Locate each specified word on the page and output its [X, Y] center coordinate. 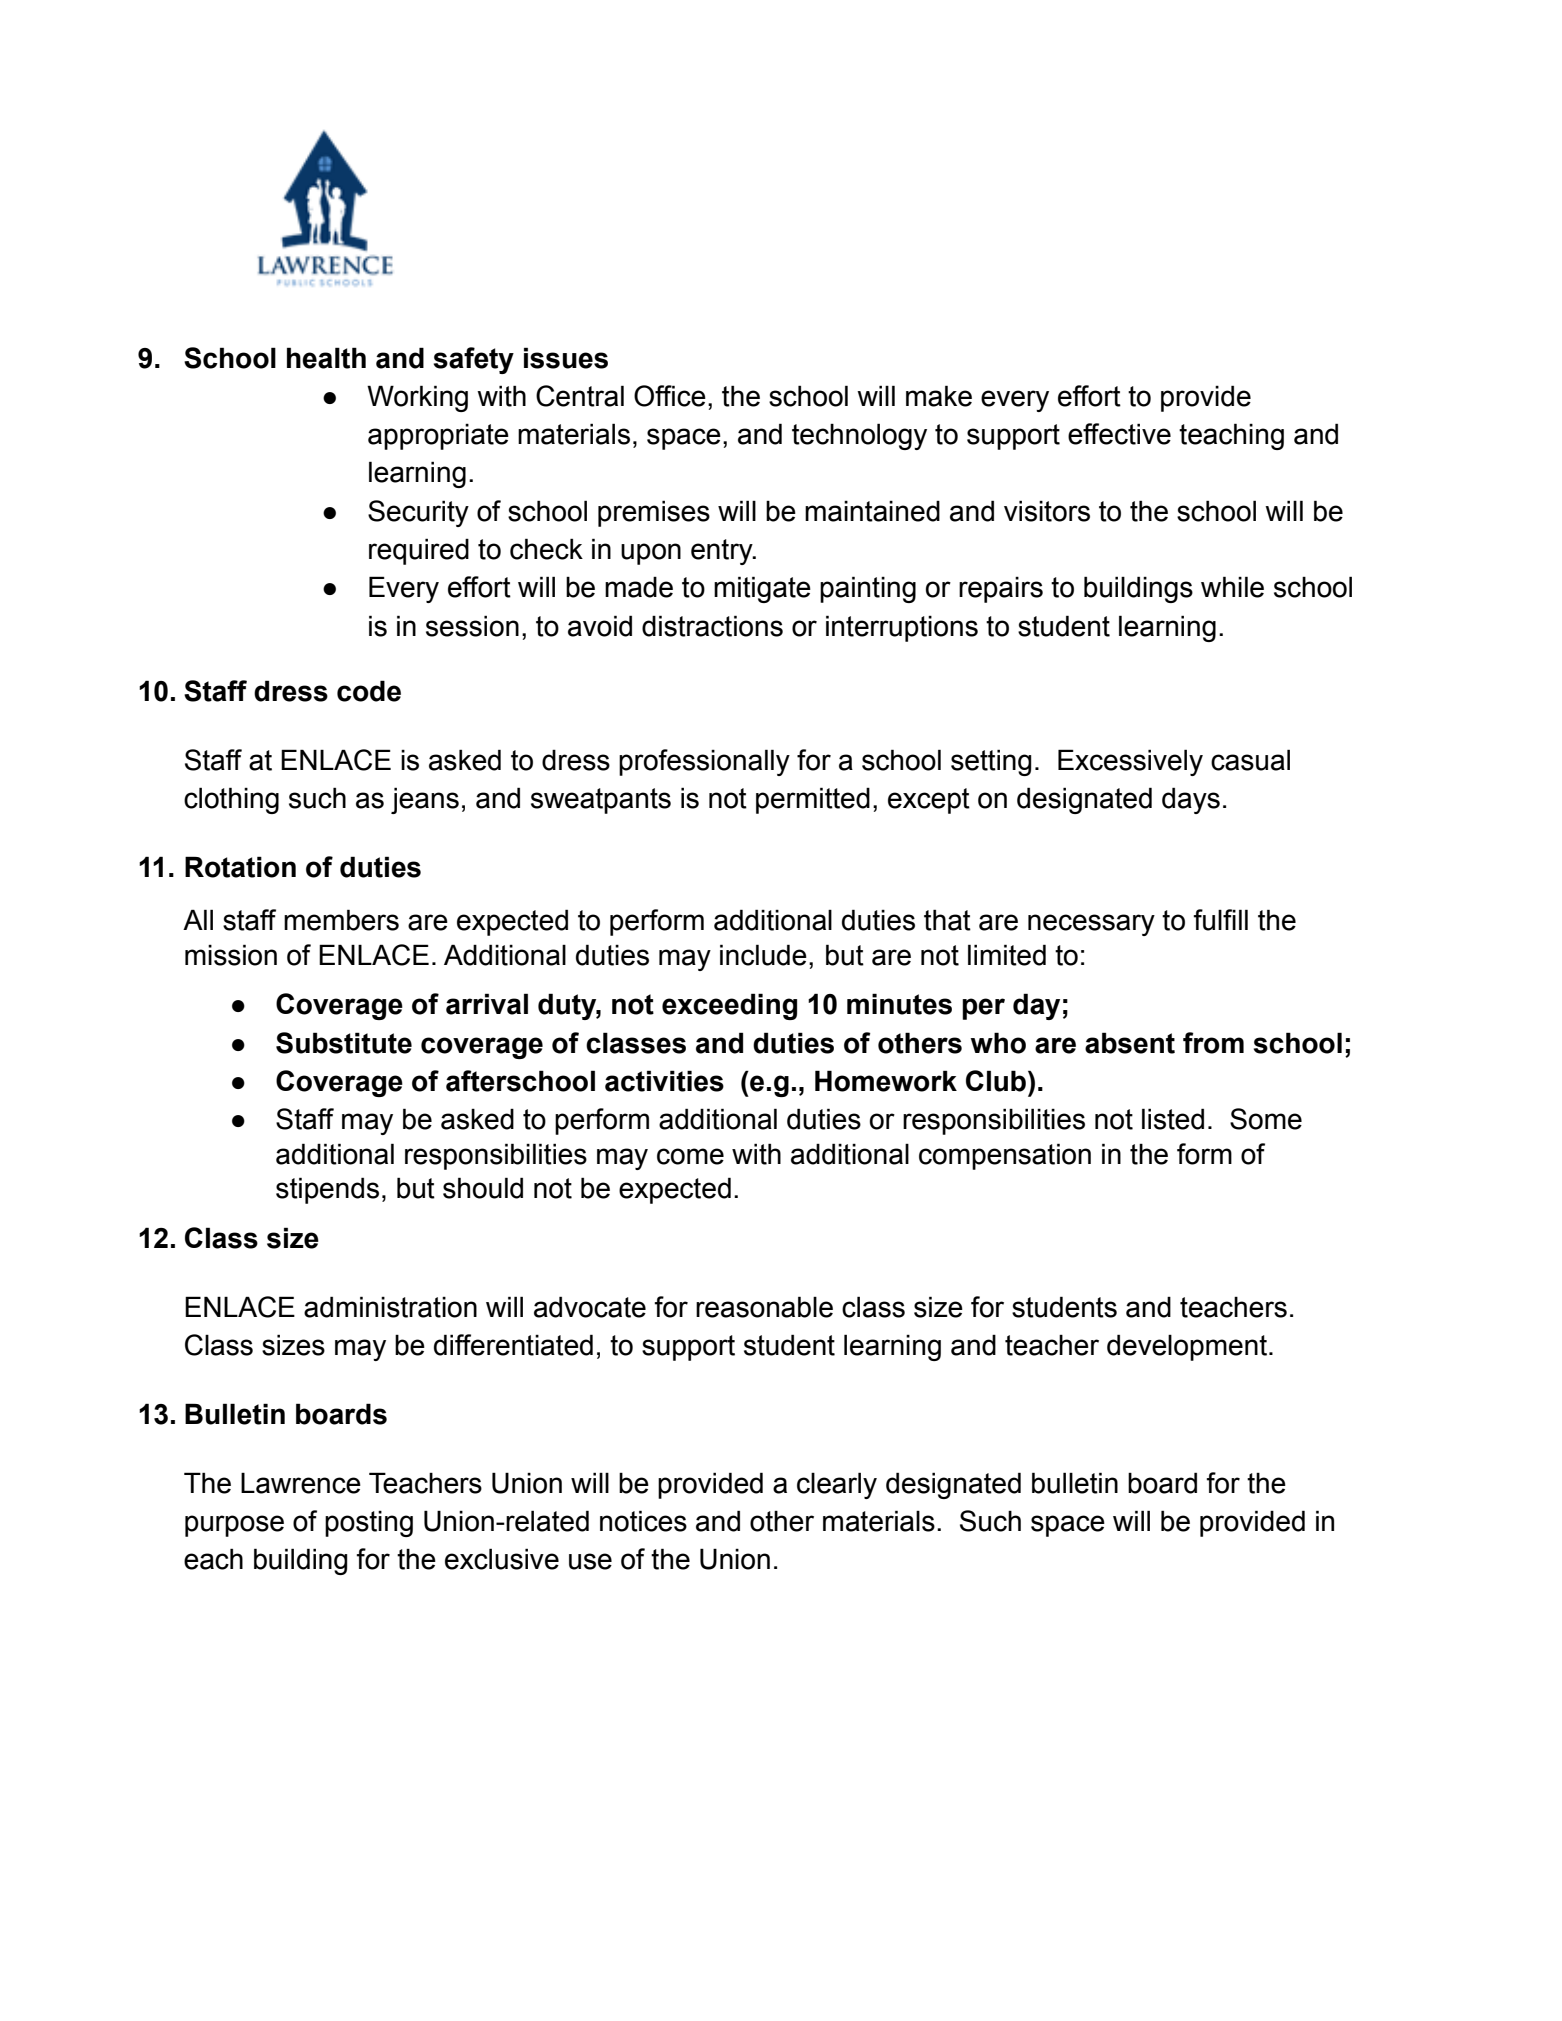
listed [1173, 1119]
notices [643, 1521]
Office [670, 396]
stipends [327, 1190]
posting [369, 1523]
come [690, 1156]
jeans [425, 800]
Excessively [1130, 762]
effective [1119, 434]
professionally [704, 762]
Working [417, 398]
